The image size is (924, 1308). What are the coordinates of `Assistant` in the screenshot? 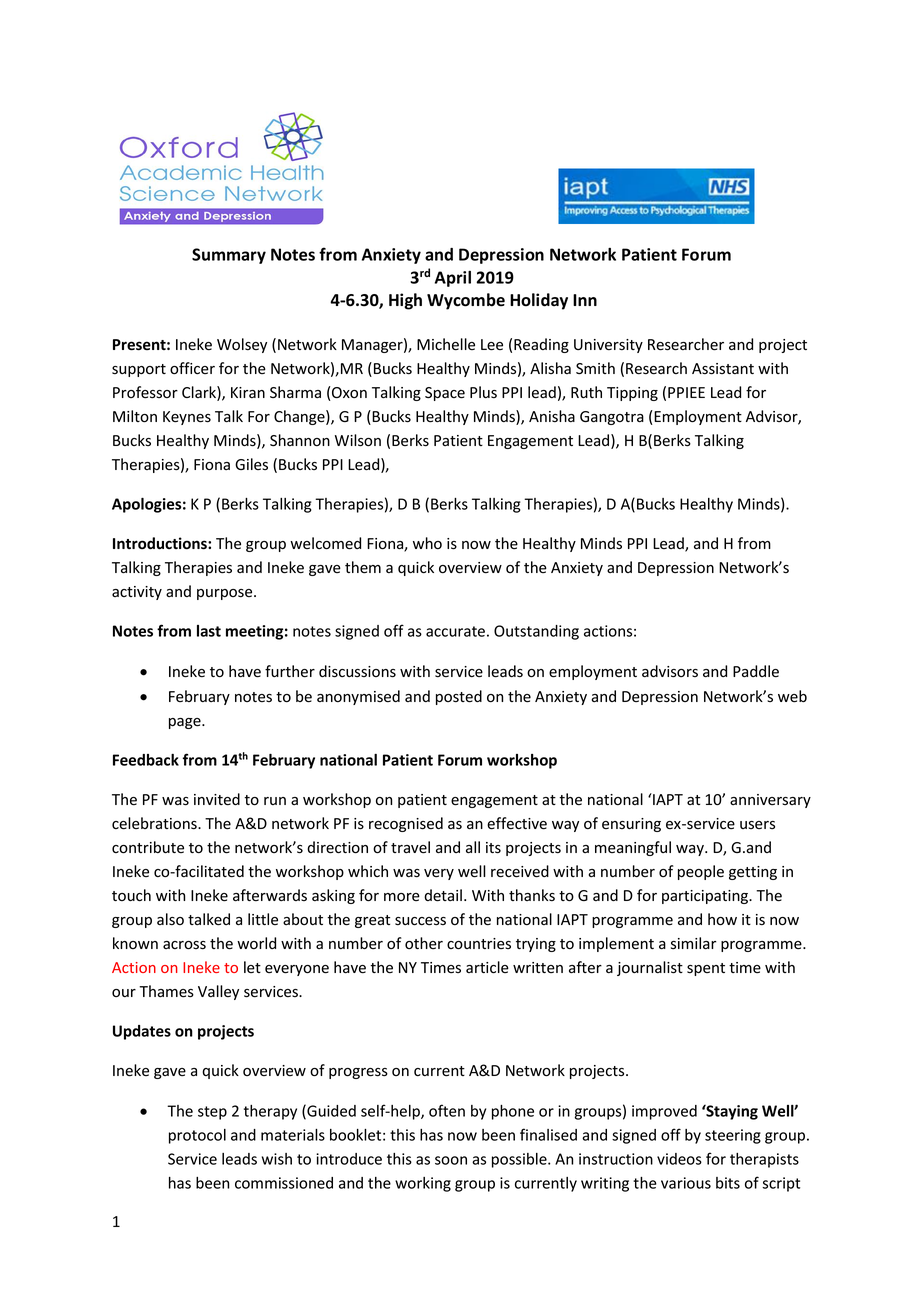 It's located at (723, 369).
